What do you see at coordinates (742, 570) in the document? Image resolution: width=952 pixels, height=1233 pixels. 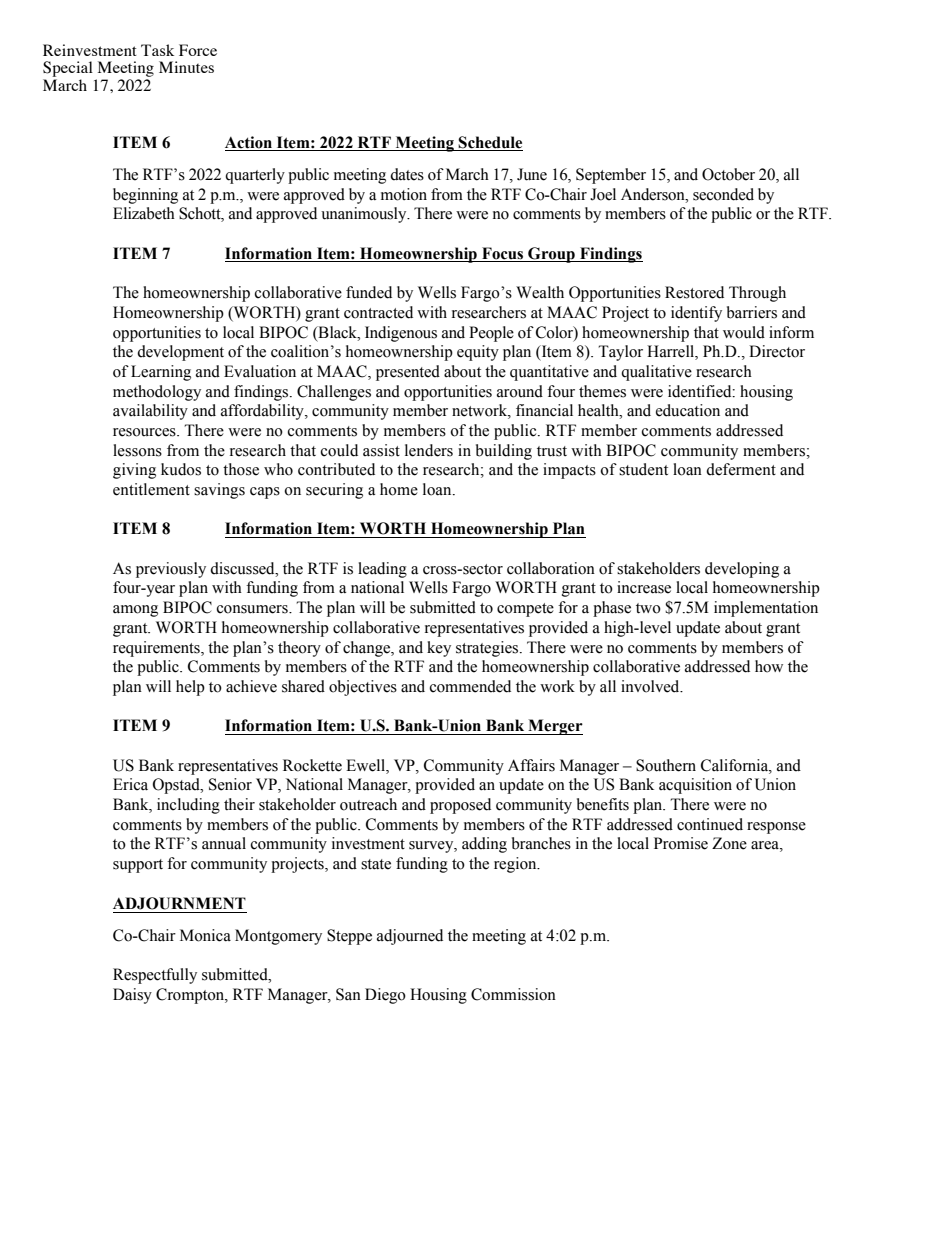 I see `developing` at bounding box center [742, 570].
